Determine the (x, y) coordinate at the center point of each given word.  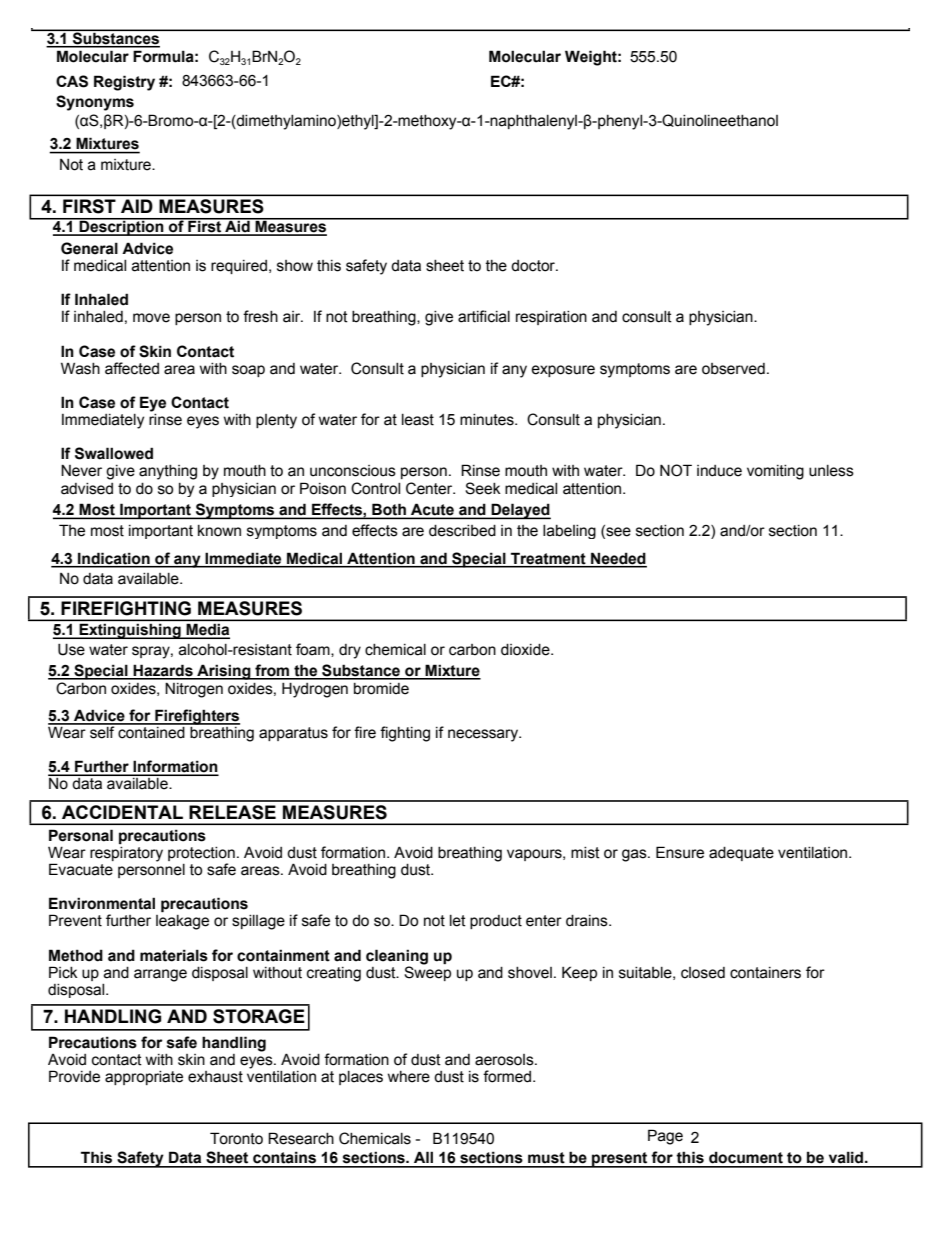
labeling (569, 532)
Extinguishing (130, 631)
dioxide (526, 650)
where (409, 1077)
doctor (534, 266)
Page (665, 1137)
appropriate (144, 1078)
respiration (551, 318)
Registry (124, 83)
